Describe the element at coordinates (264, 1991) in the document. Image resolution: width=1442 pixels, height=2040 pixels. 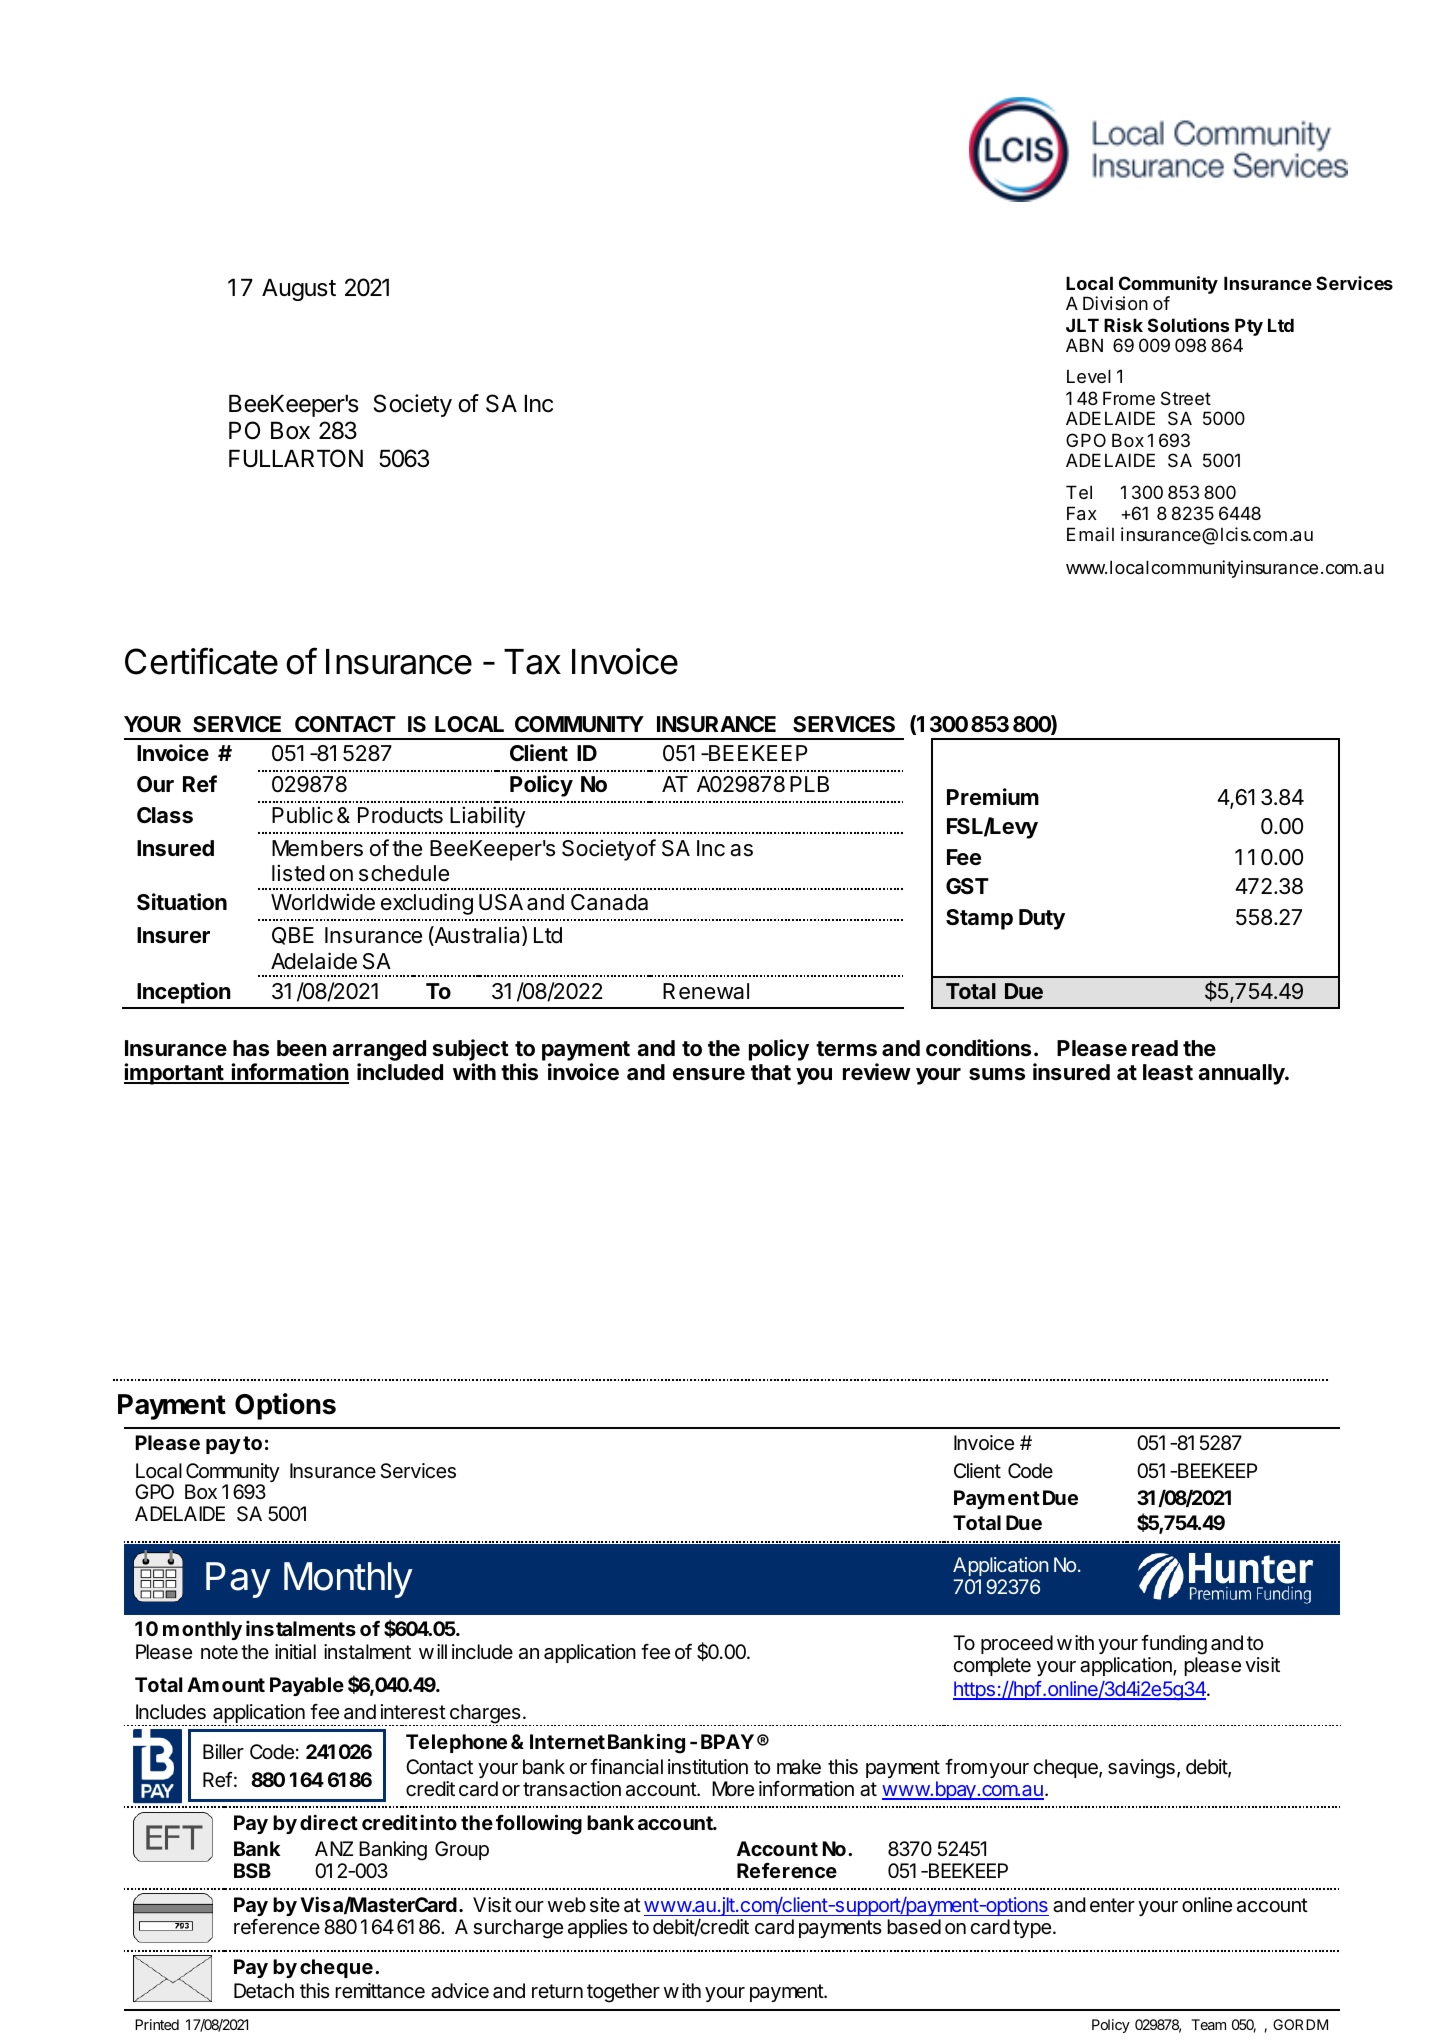
I see `Detach` at that location.
